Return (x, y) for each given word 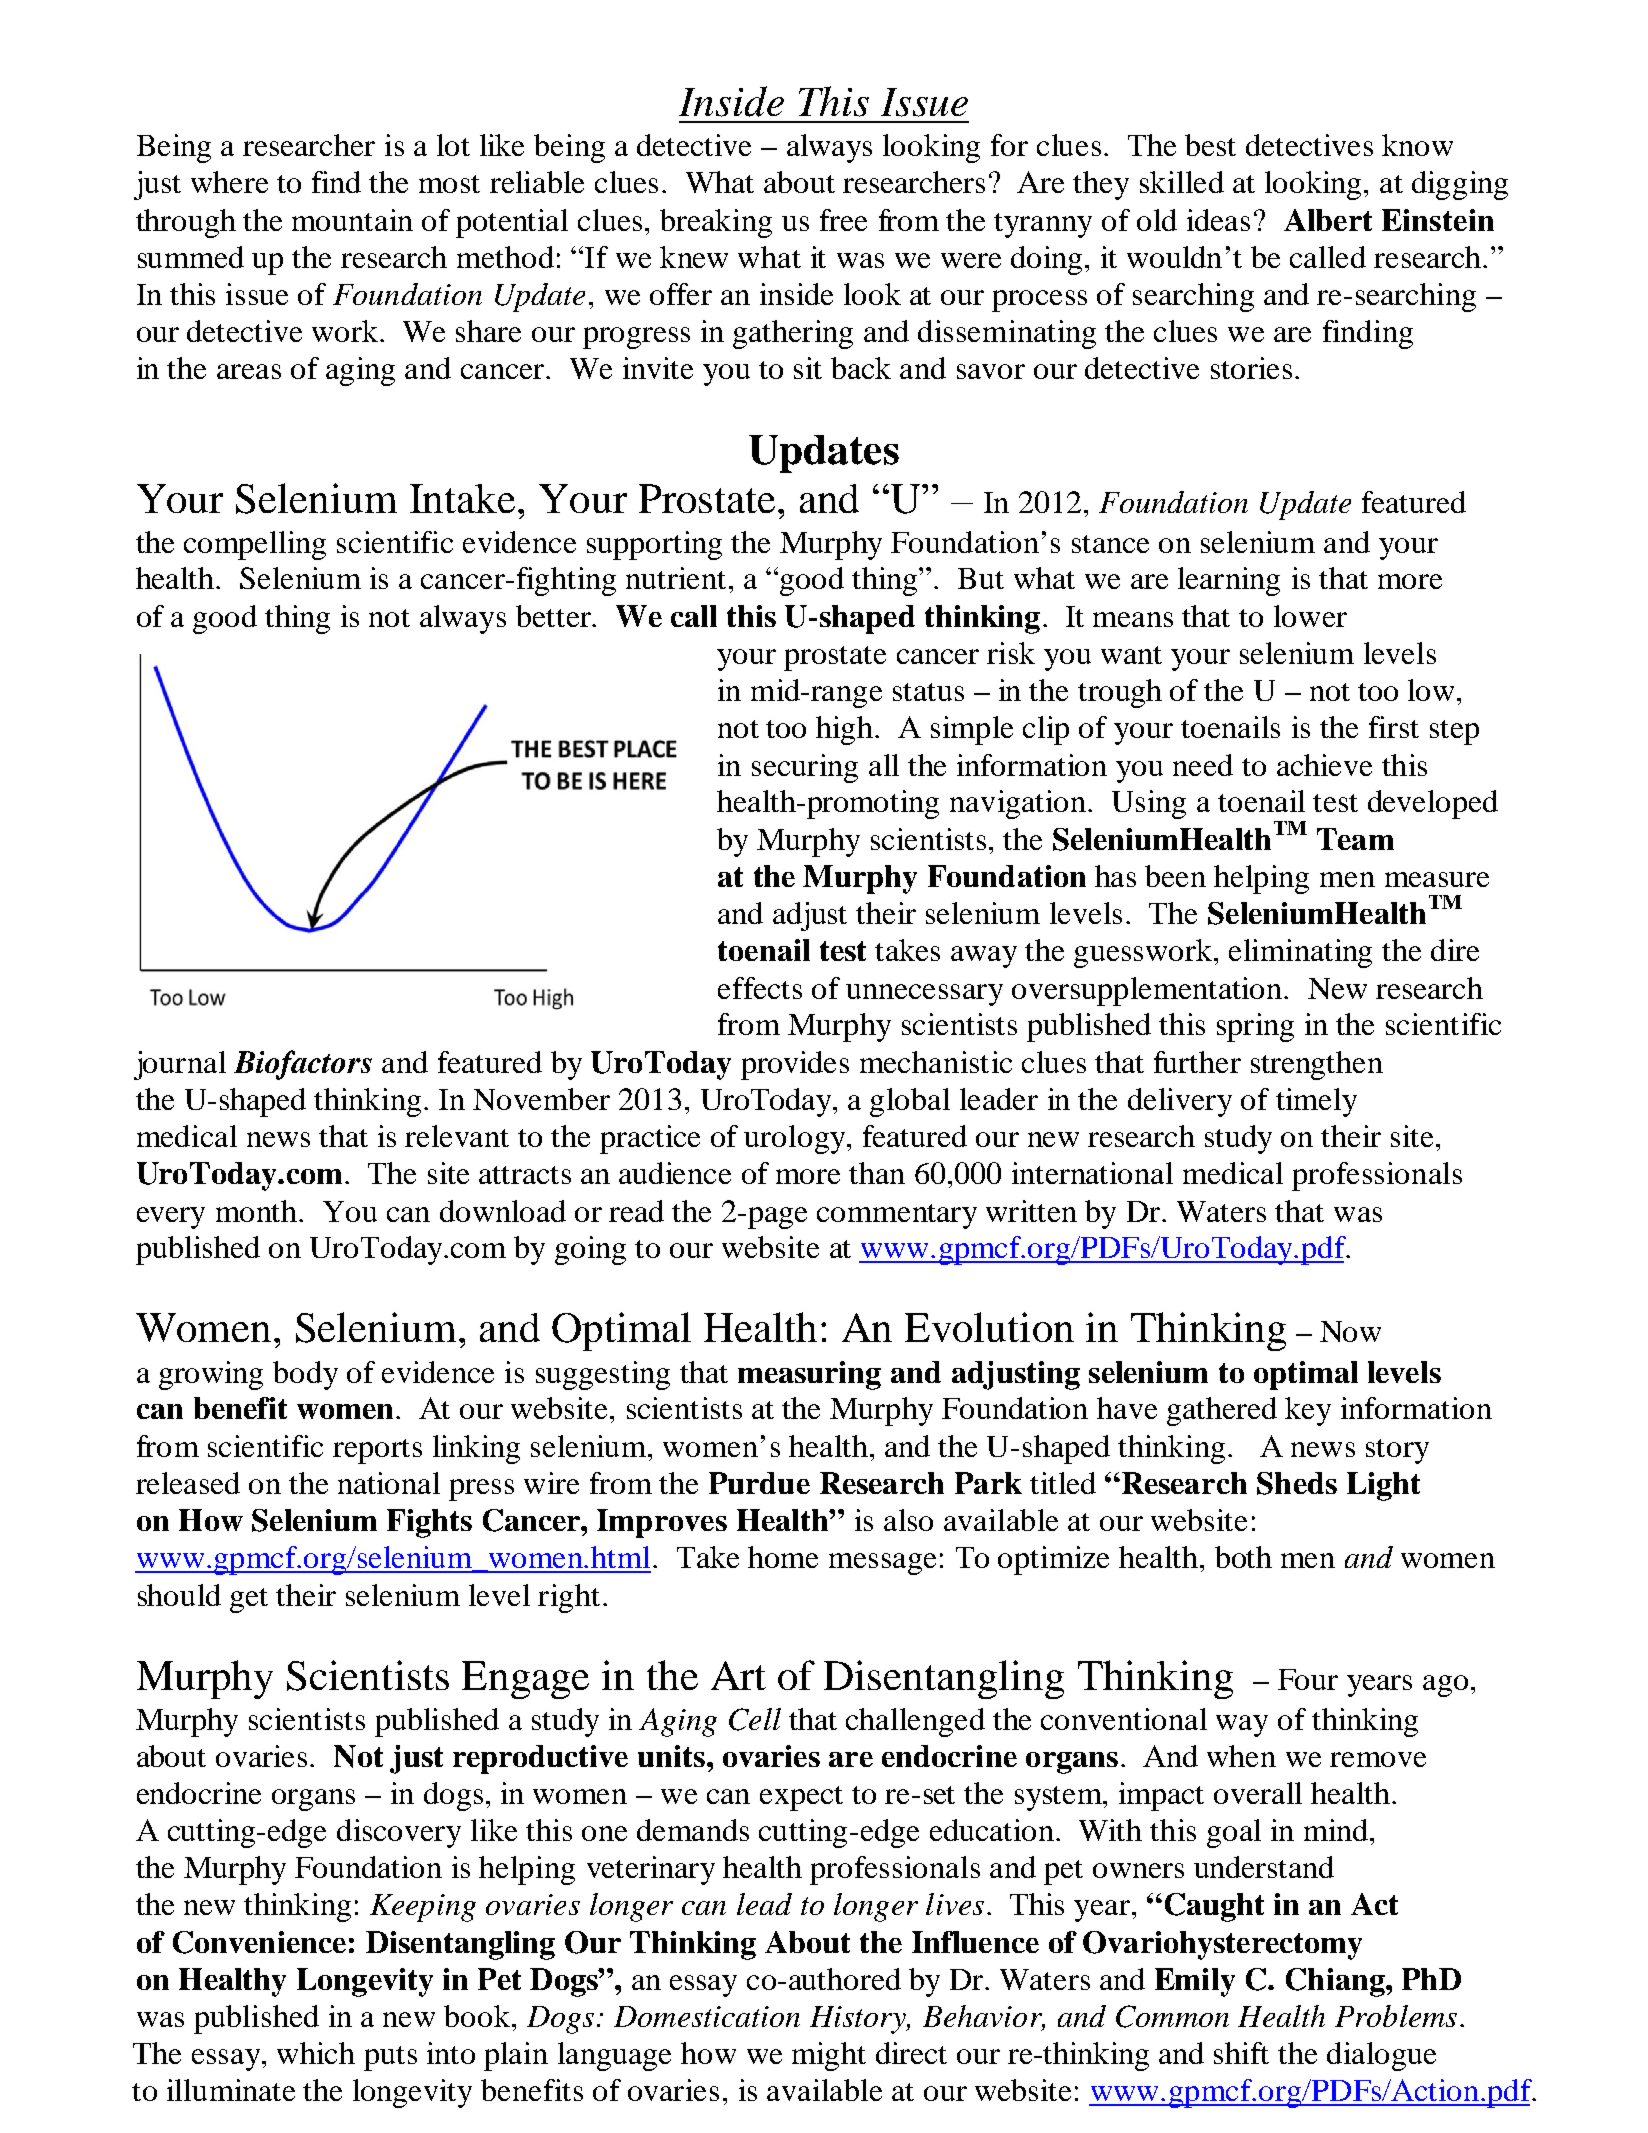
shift (1241, 2053)
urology (794, 1139)
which (316, 2053)
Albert (1328, 220)
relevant (457, 1136)
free (843, 220)
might (829, 2056)
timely (1316, 1102)
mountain (352, 220)
